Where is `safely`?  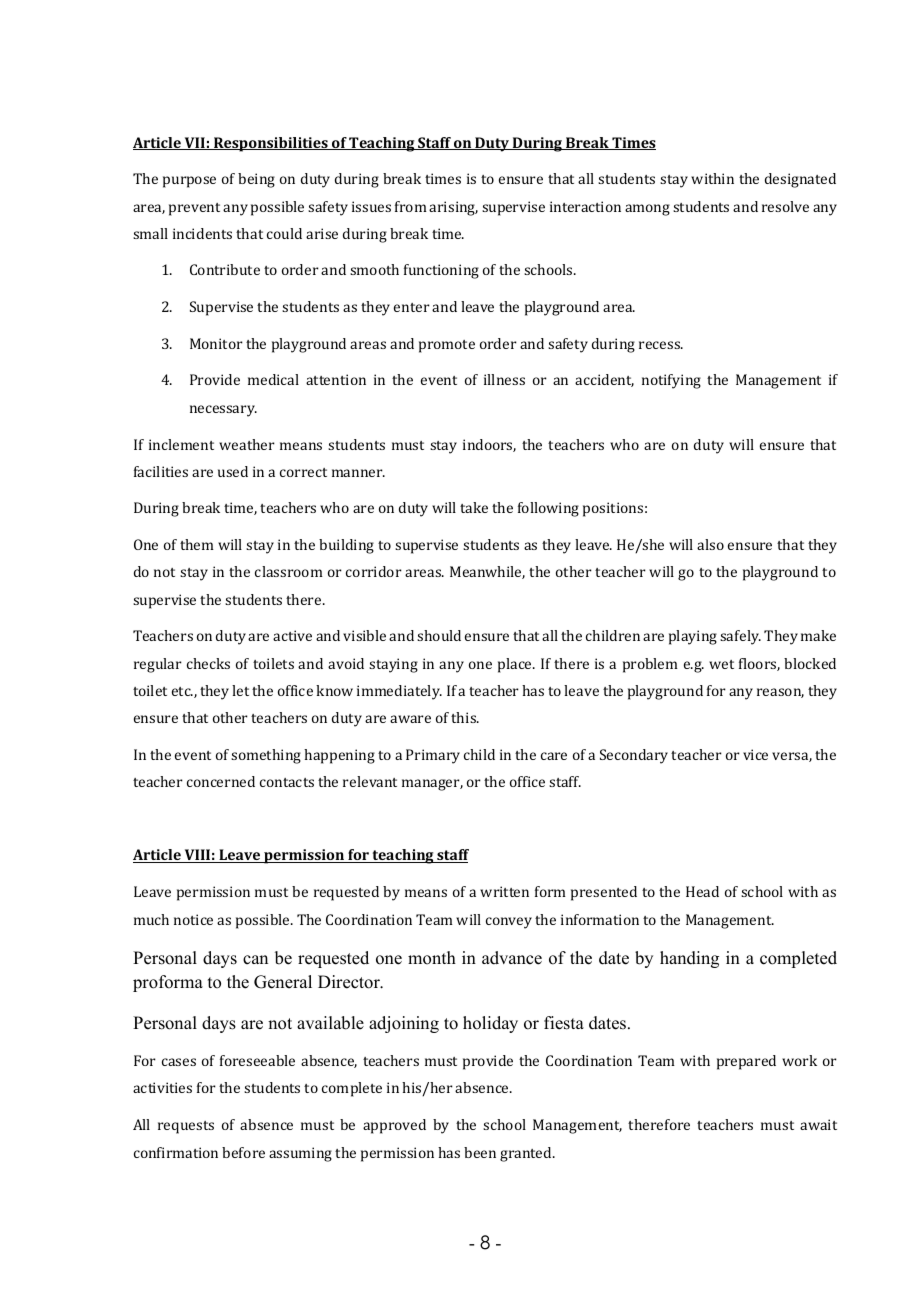 safely is located at coordinates (740, 637).
